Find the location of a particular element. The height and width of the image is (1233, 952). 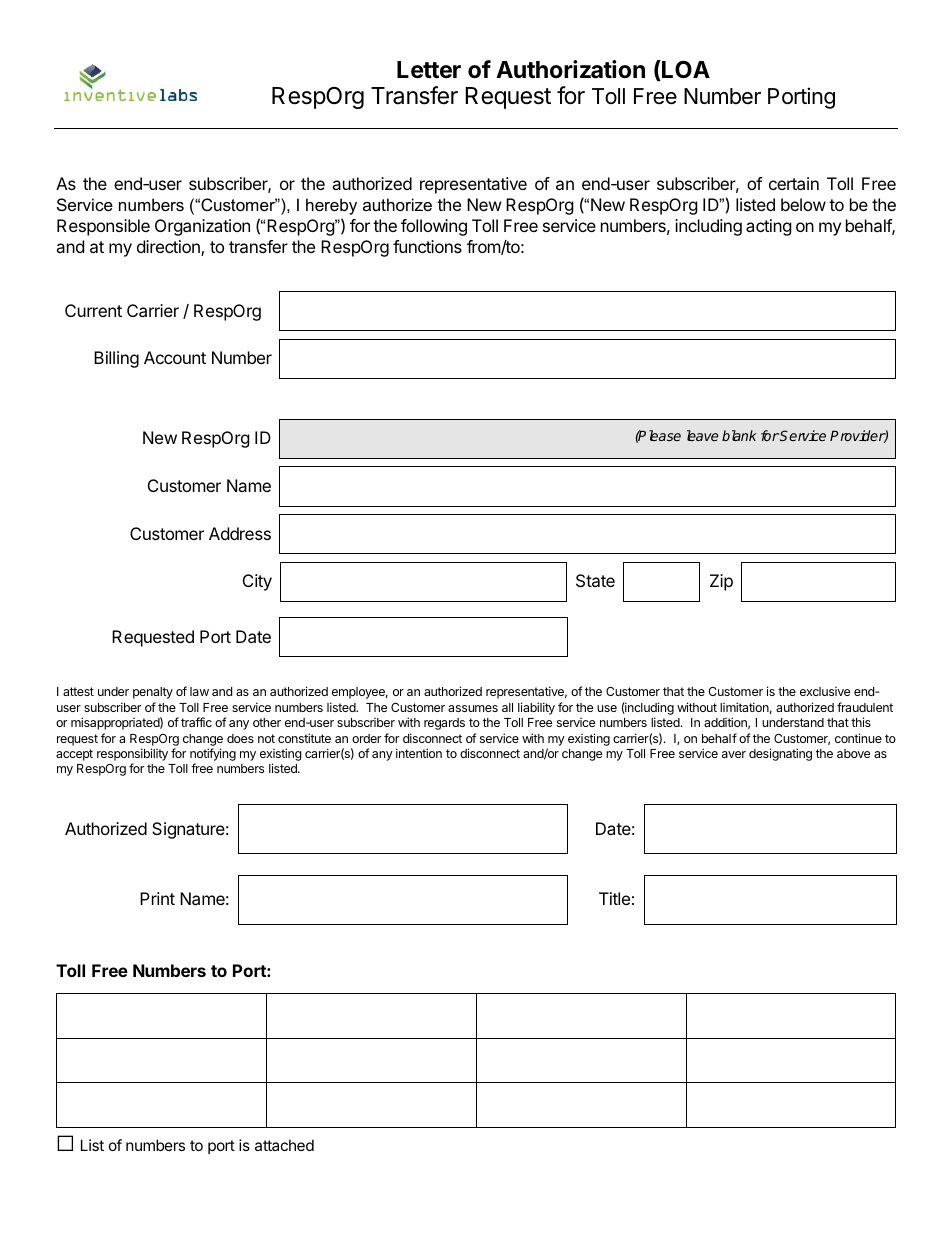

Title is located at coordinates (614, 898).
